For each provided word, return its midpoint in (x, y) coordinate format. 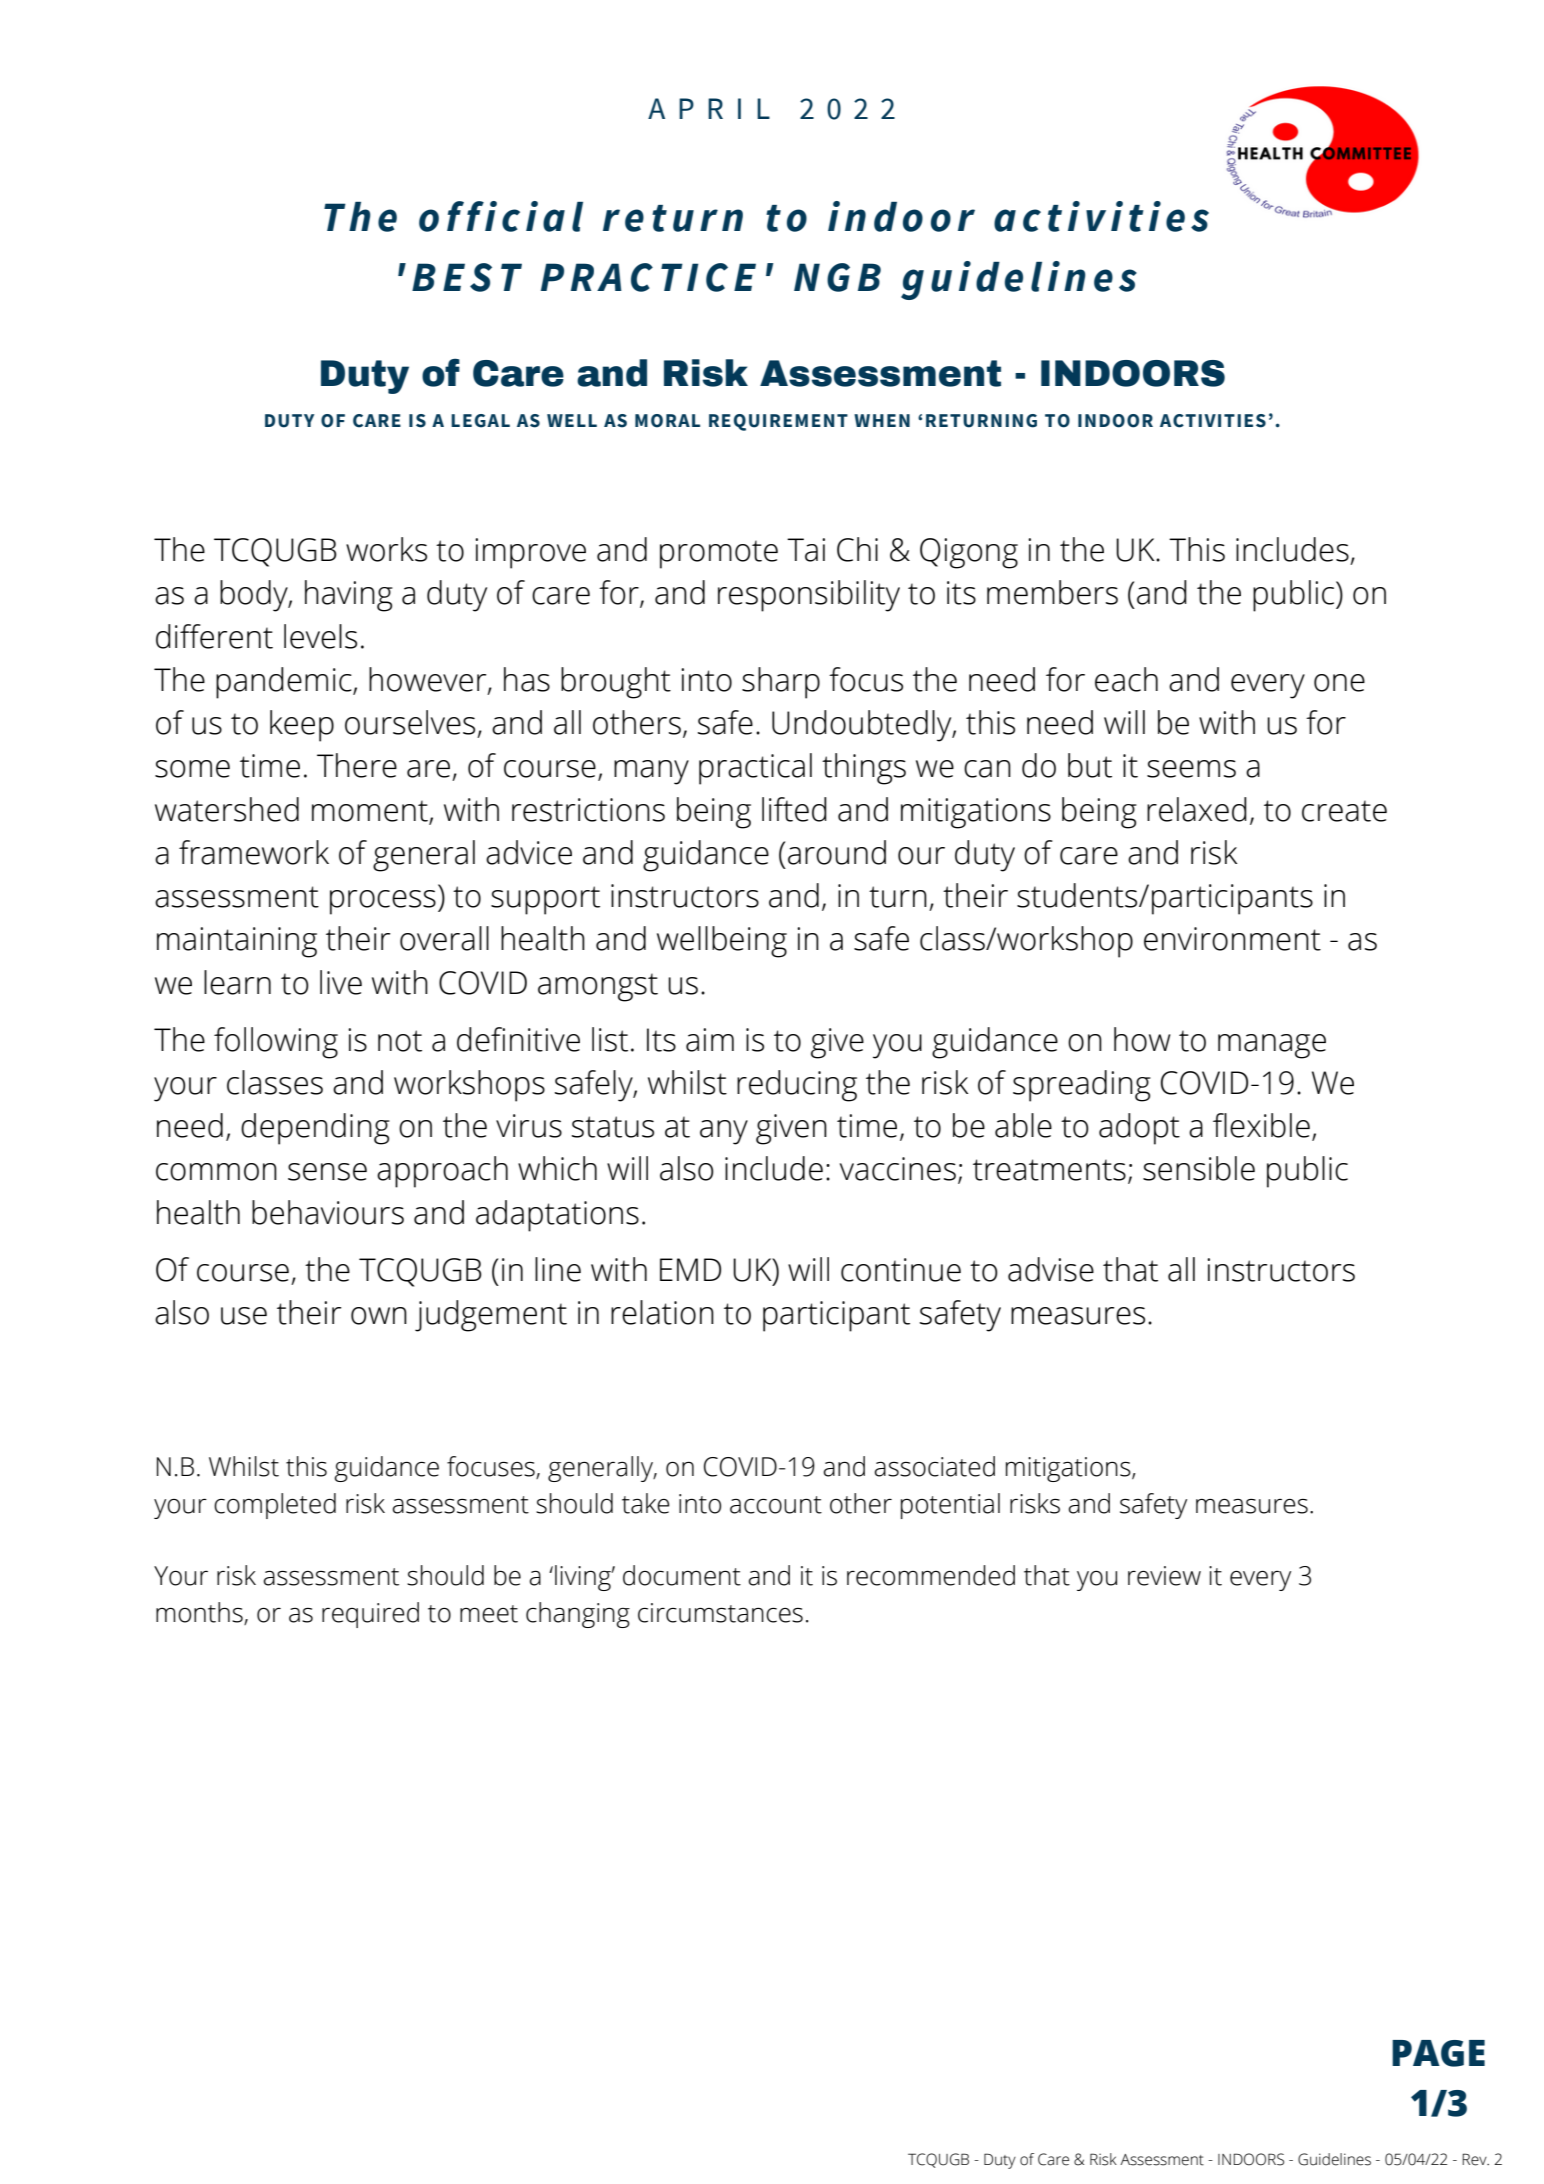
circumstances (720, 1613)
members (1052, 592)
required (370, 1615)
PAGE (1438, 2053)
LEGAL (480, 421)
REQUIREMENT (778, 422)
